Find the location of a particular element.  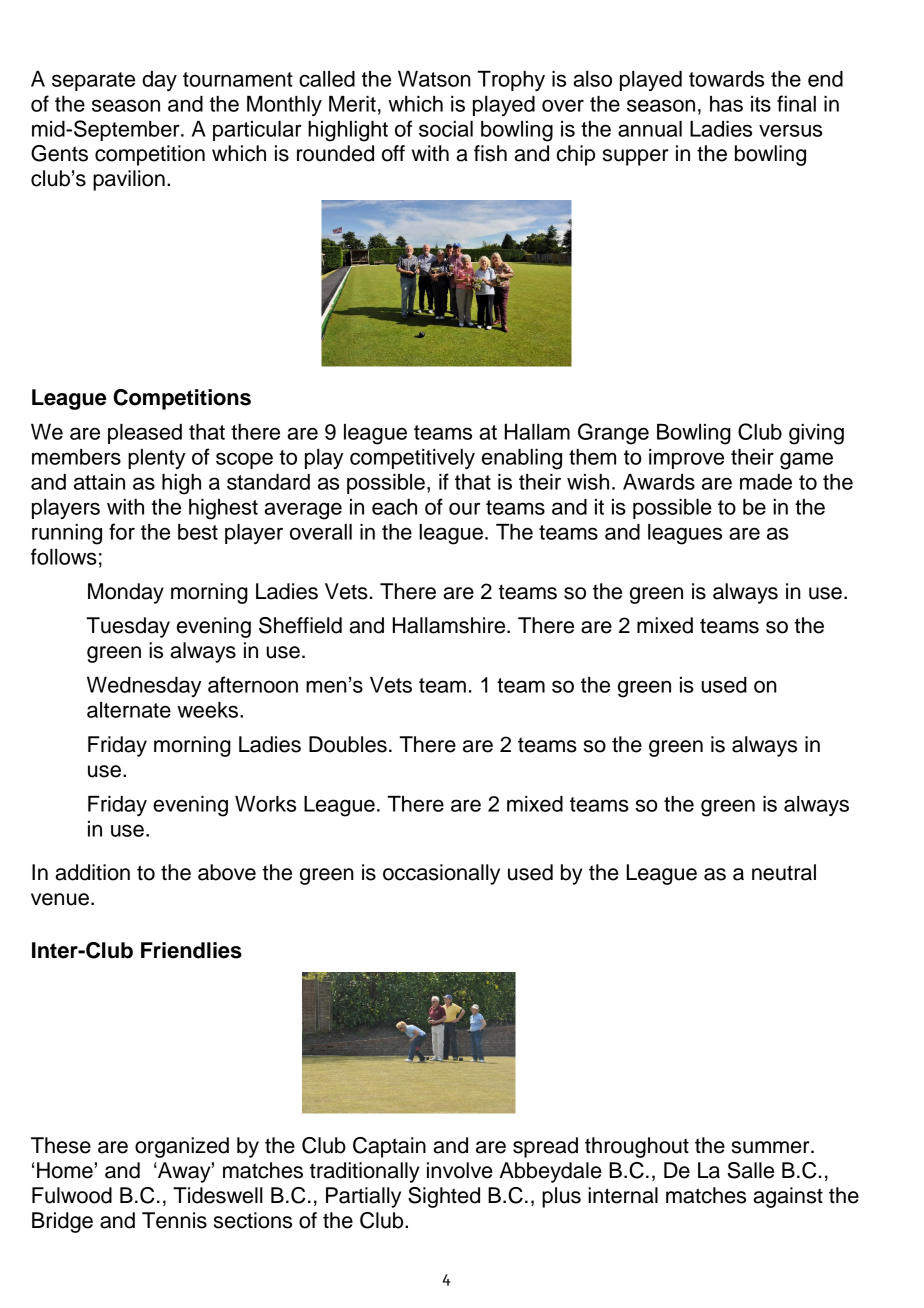

Tennis is located at coordinates (174, 1220).
